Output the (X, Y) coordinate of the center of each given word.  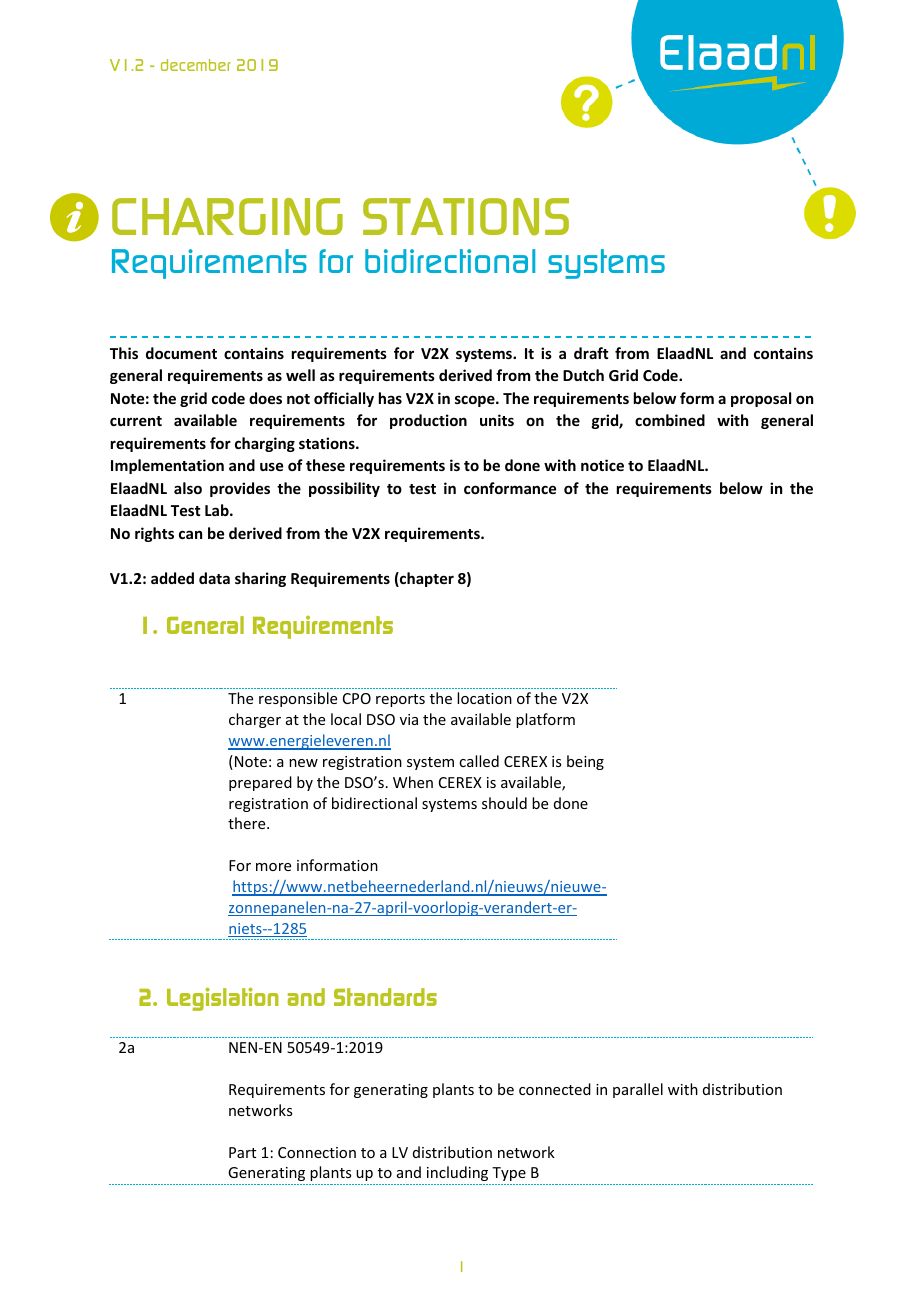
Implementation (167, 466)
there (248, 823)
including (457, 1173)
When (413, 782)
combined (670, 420)
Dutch (583, 375)
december (196, 65)
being (585, 762)
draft (591, 353)
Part (242, 1152)
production (428, 421)
